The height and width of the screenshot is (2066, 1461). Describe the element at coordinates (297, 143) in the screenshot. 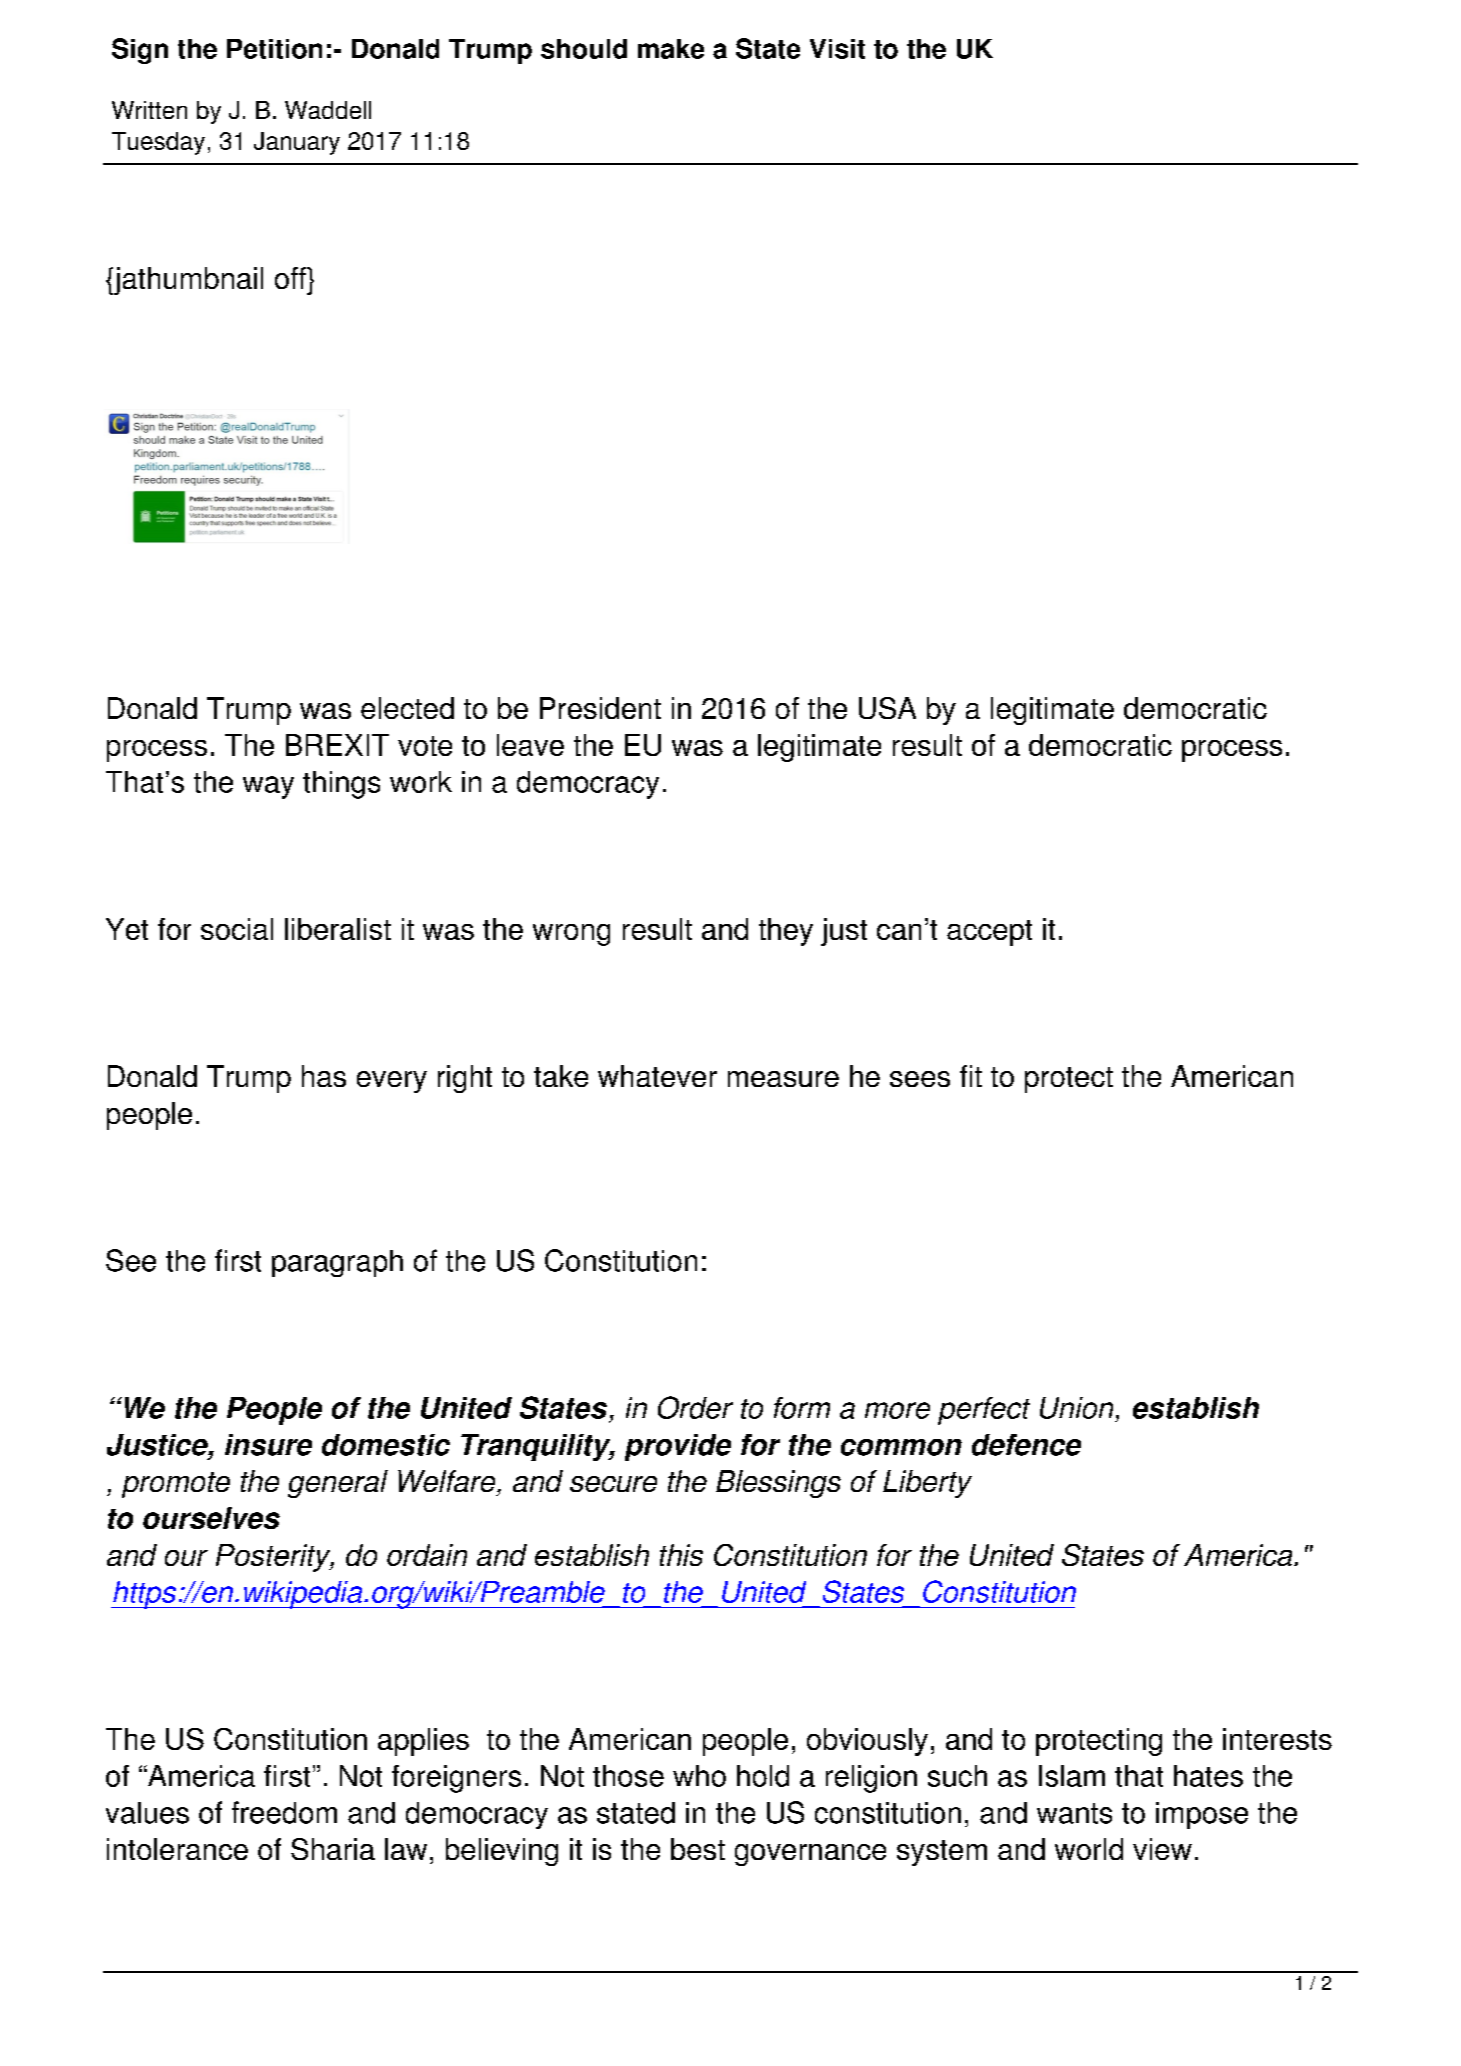

I see `January` at that location.
